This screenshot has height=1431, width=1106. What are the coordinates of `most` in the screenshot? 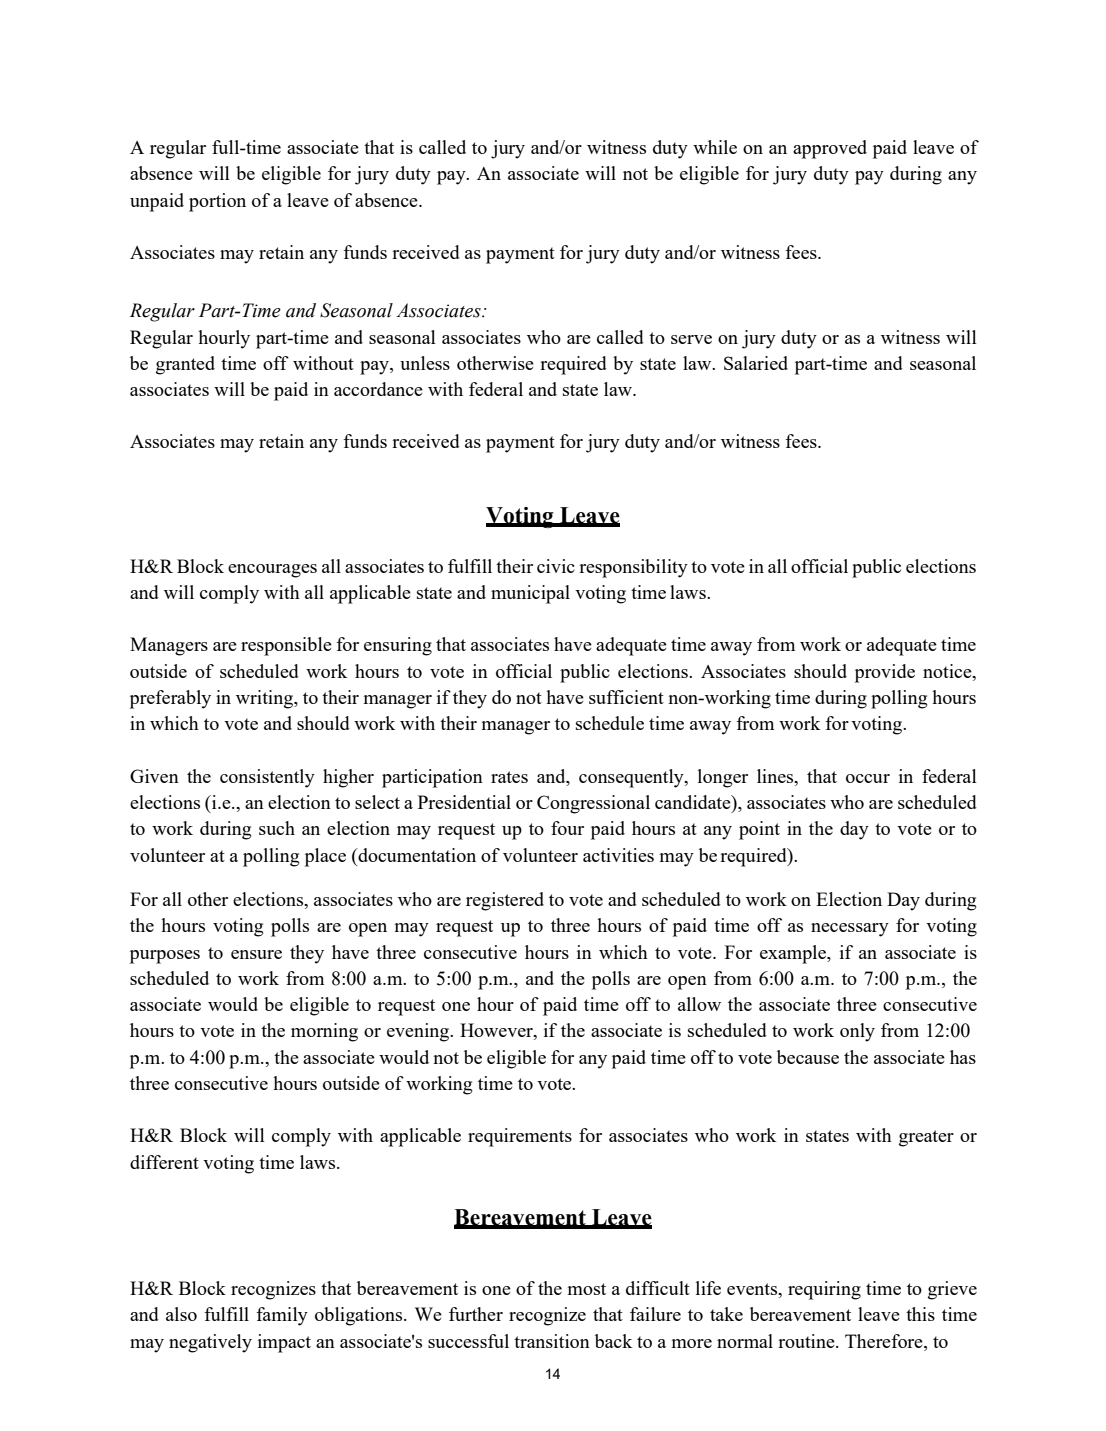 It's located at (587, 1289).
